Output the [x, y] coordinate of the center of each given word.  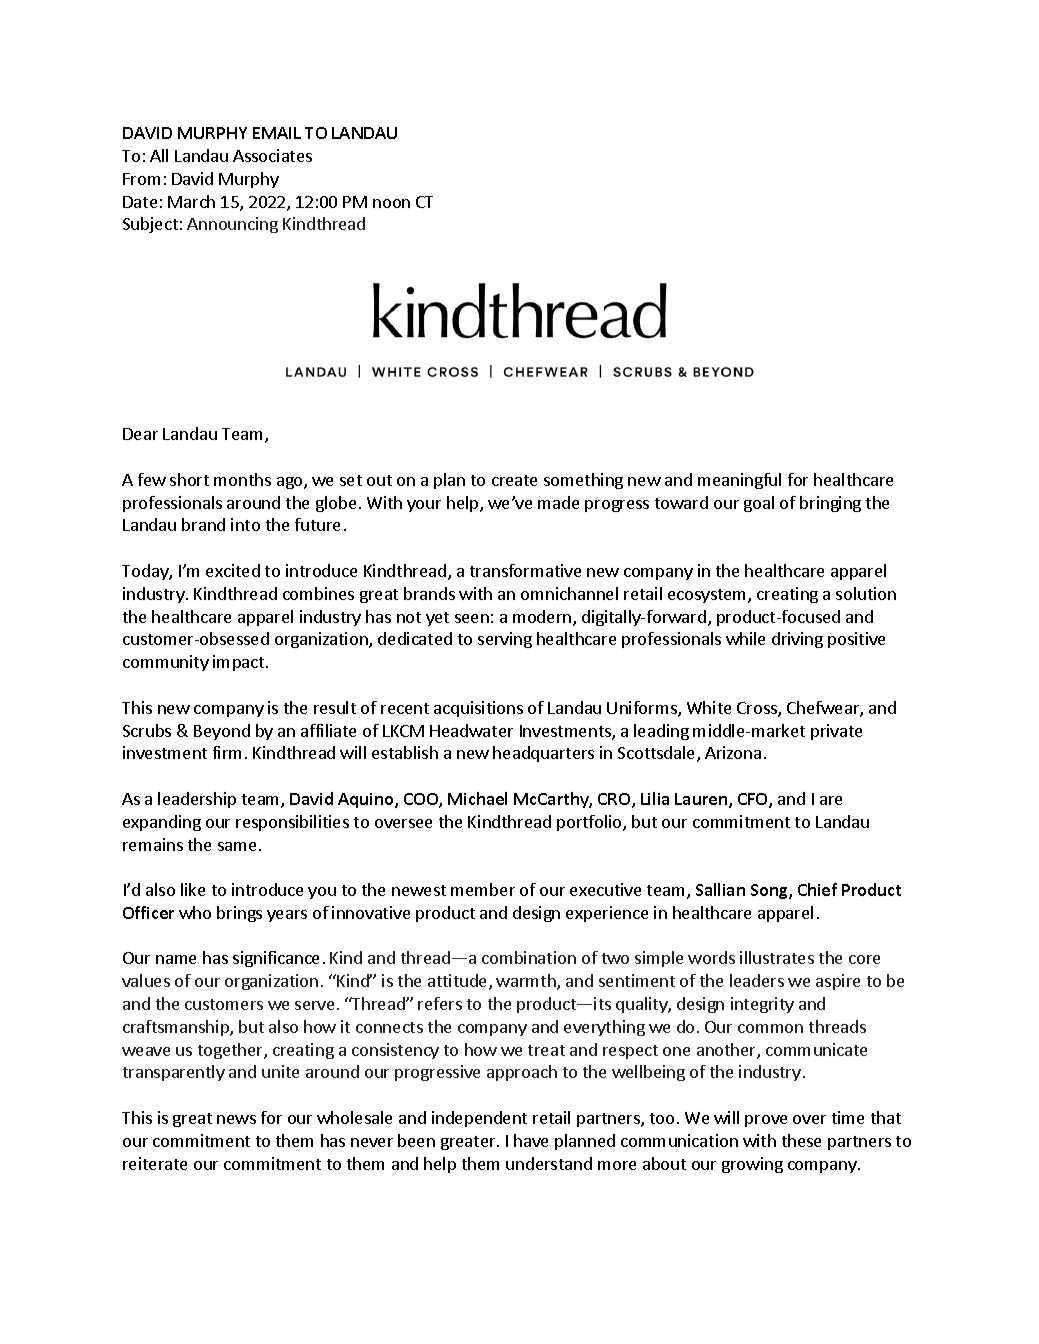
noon [391, 203]
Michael [477, 798]
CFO [754, 800]
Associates [272, 155]
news [236, 1119]
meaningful [739, 481]
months [242, 479]
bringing [830, 504]
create [514, 480]
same [237, 846]
